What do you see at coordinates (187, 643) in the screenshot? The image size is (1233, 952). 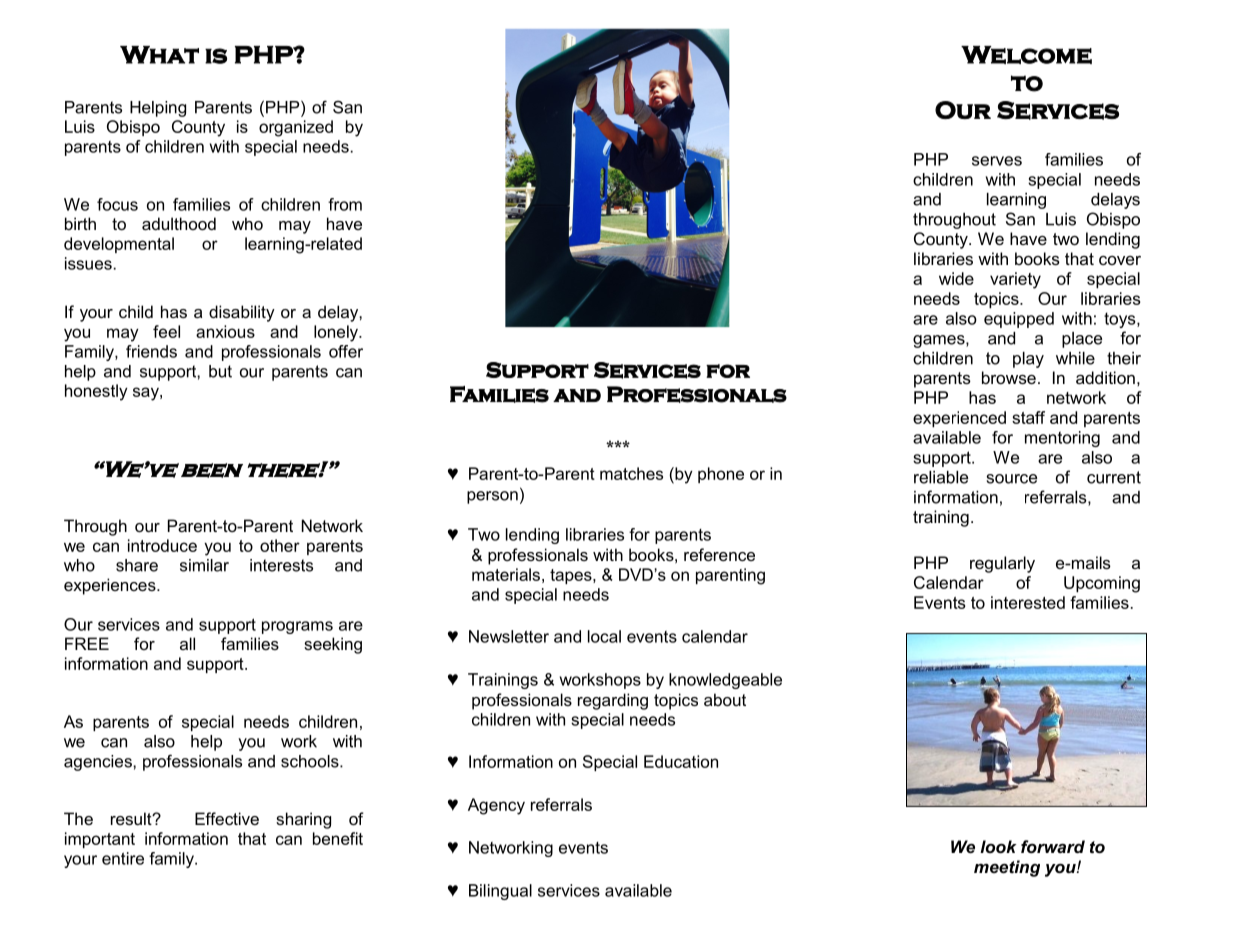 I see `all` at bounding box center [187, 643].
